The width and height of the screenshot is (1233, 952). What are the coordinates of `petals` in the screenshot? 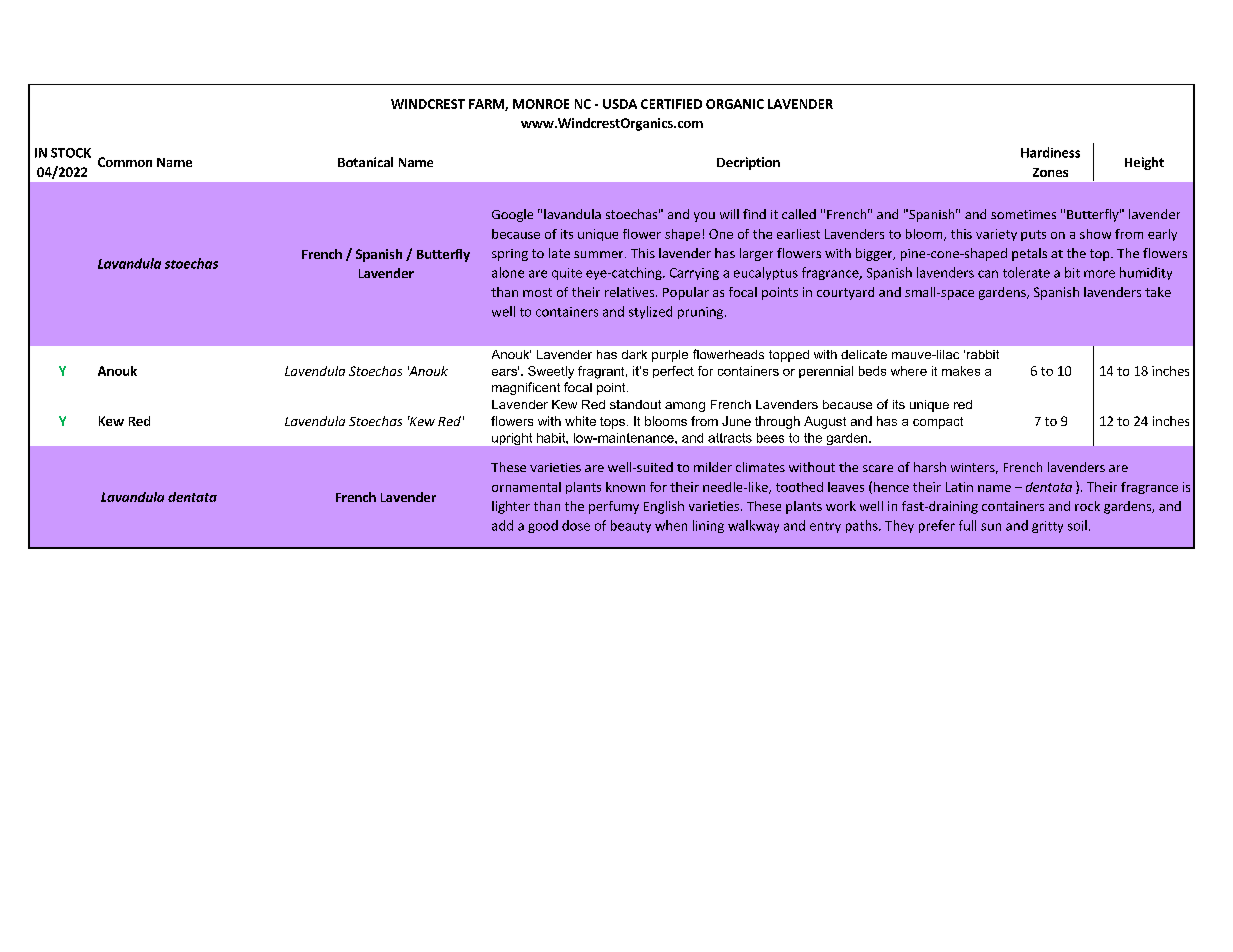 It's located at (1029, 254).
